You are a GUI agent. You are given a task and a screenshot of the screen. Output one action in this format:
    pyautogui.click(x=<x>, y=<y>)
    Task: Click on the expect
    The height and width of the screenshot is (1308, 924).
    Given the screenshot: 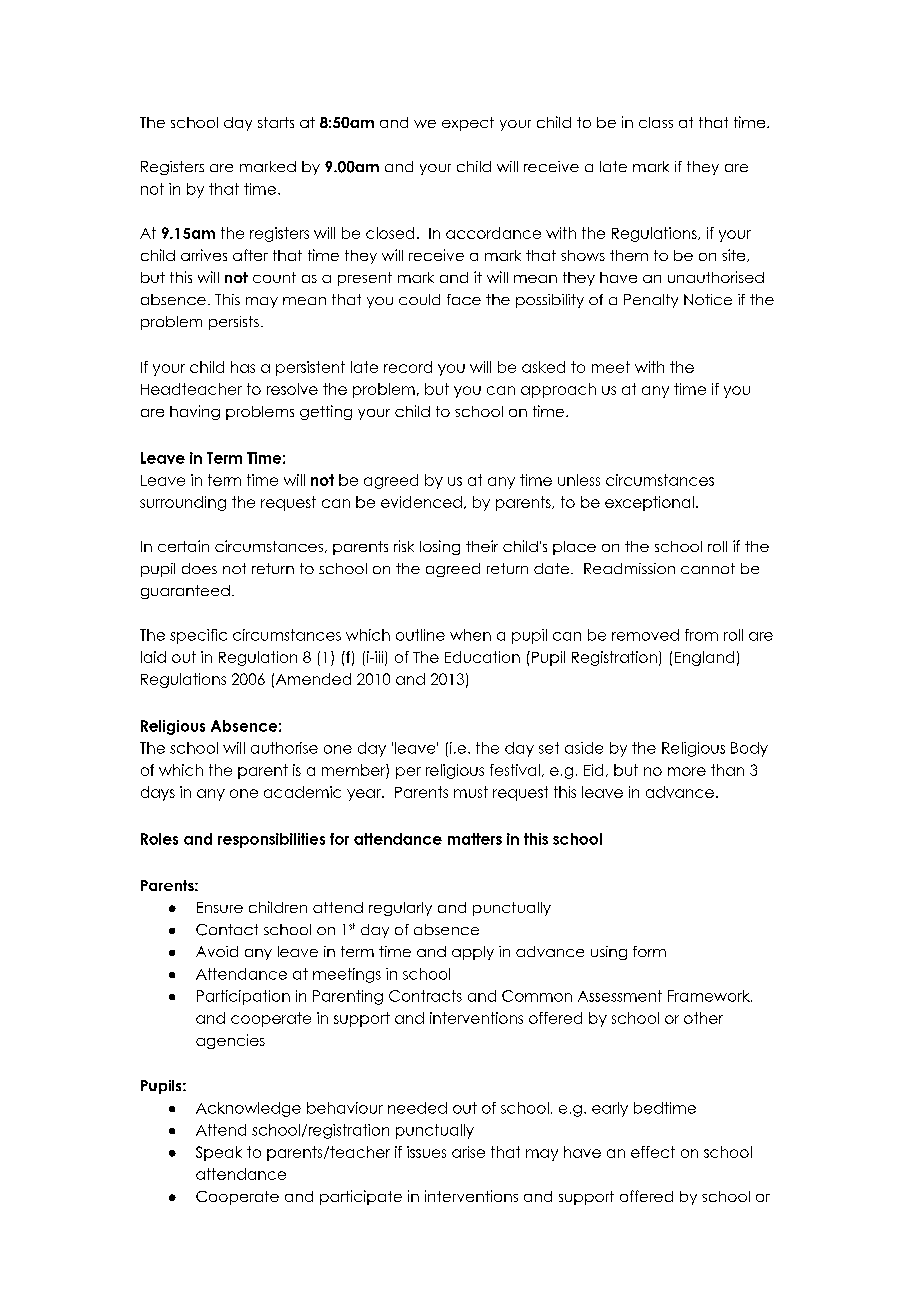 What is the action you would take?
    pyautogui.click(x=468, y=124)
